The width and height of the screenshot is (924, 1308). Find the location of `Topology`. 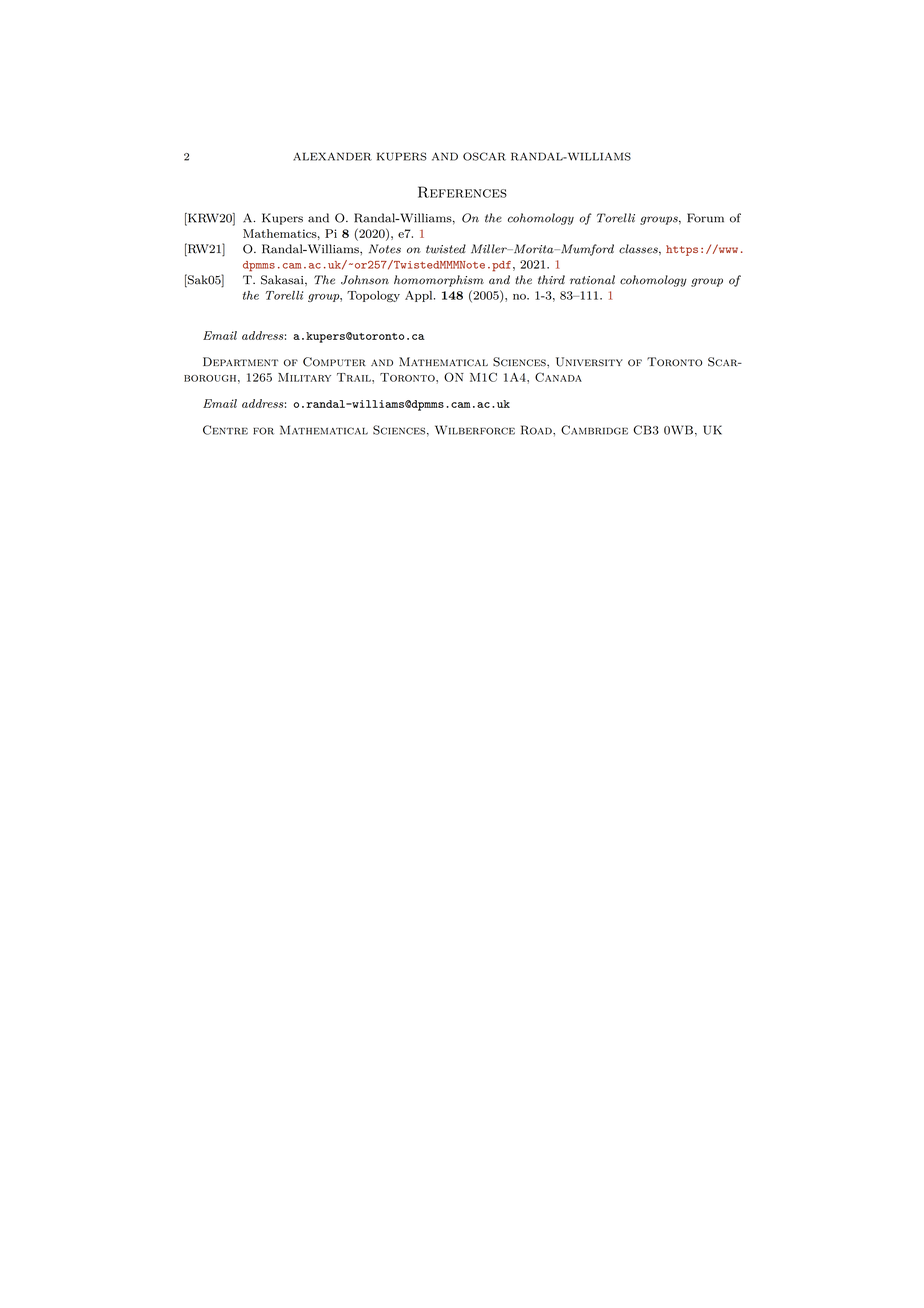

Topology is located at coordinates (373, 296).
